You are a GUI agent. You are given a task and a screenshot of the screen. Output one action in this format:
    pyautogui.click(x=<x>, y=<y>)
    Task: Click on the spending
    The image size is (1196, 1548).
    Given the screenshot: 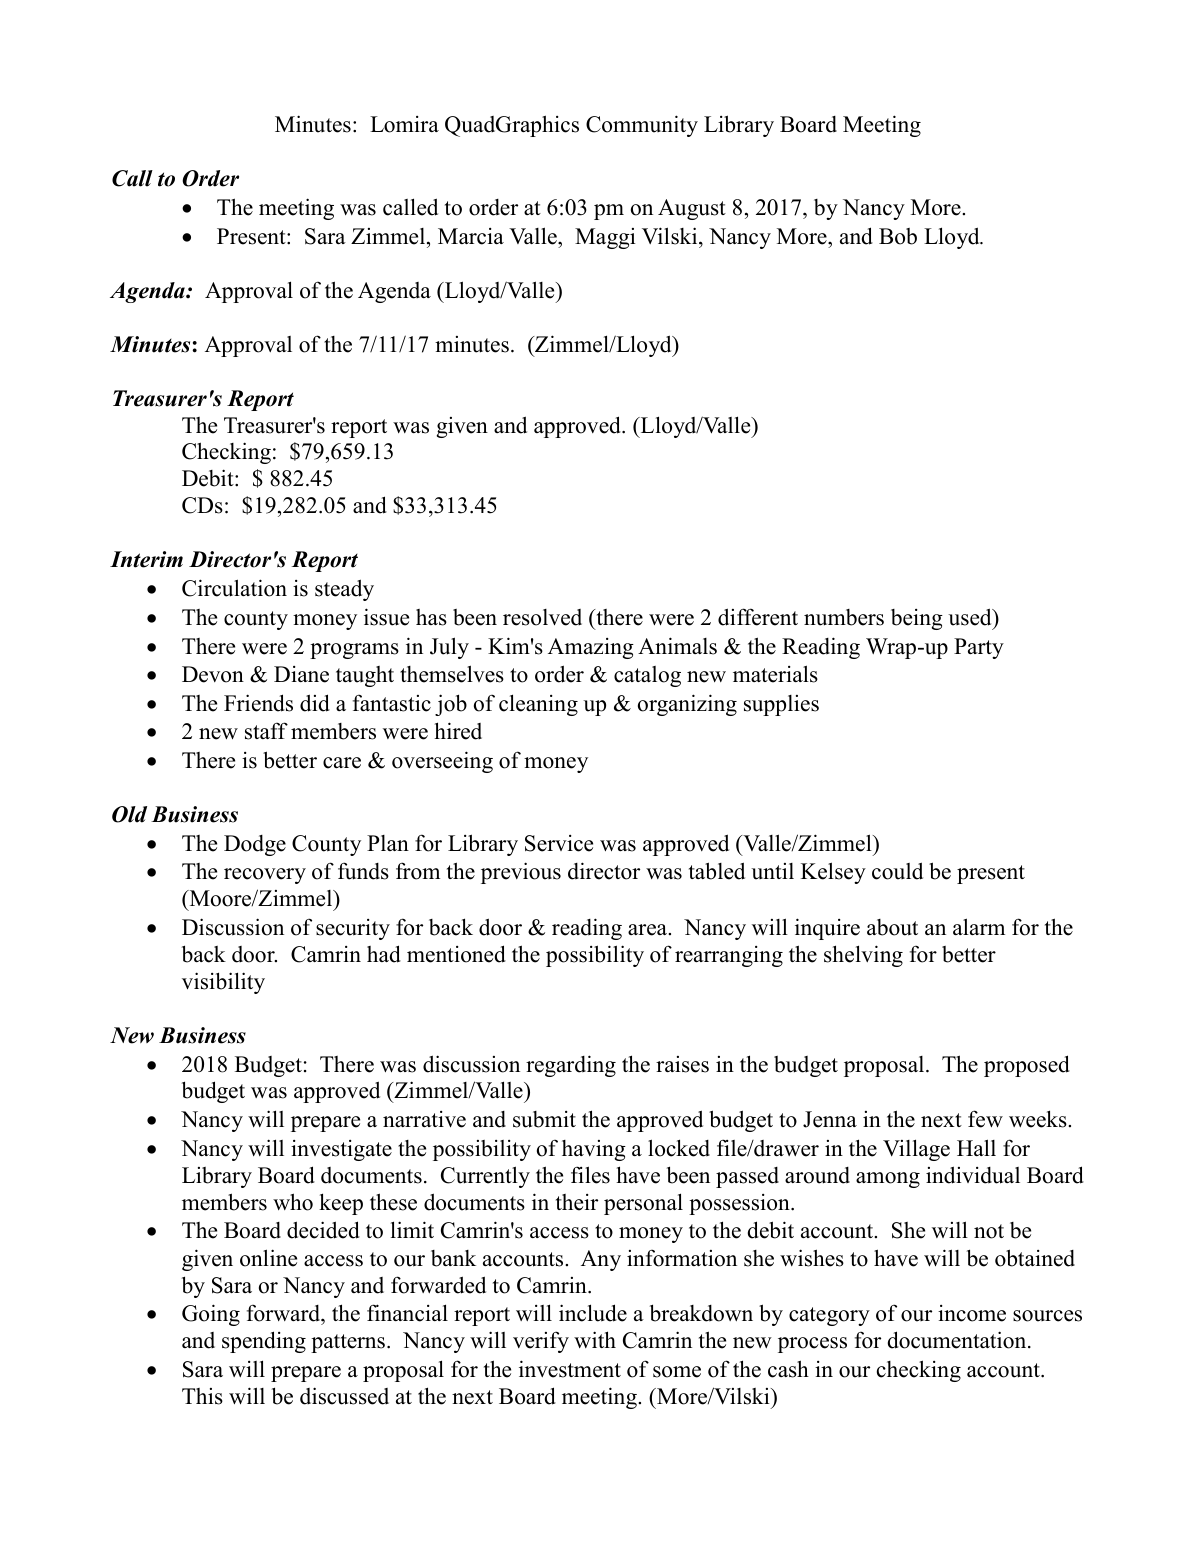 What is the action you would take?
    pyautogui.click(x=264, y=1342)
